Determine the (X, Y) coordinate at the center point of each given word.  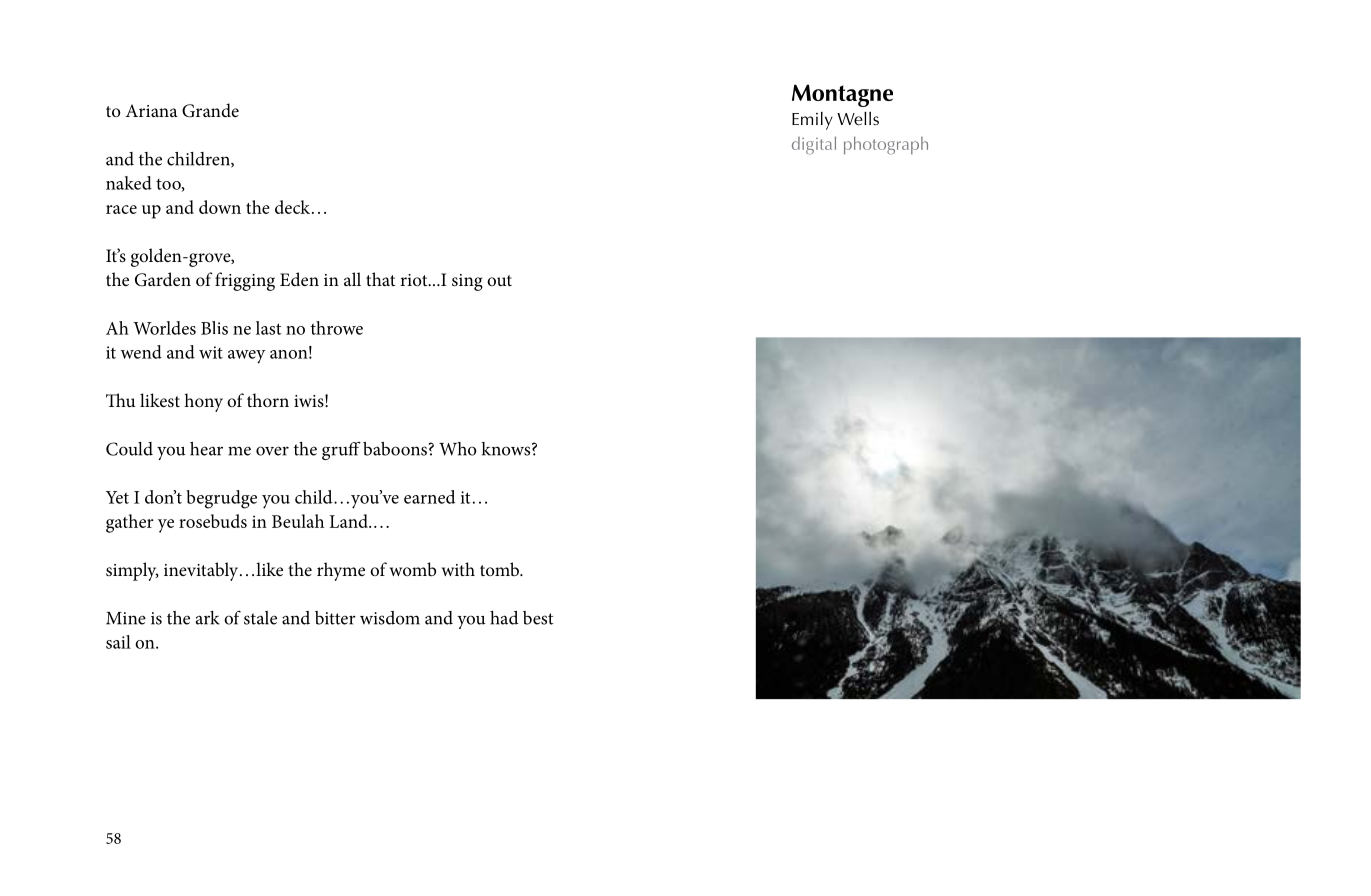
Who (457, 449)
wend (141, 352)
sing (467, 282)
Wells (858, 118)
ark (208, 618)
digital (814, 145)
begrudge (221, 499)
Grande (210, 110)
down (220, 207)
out (499, 280)
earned (429, 497)
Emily (812, 121)
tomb (501, 569)
